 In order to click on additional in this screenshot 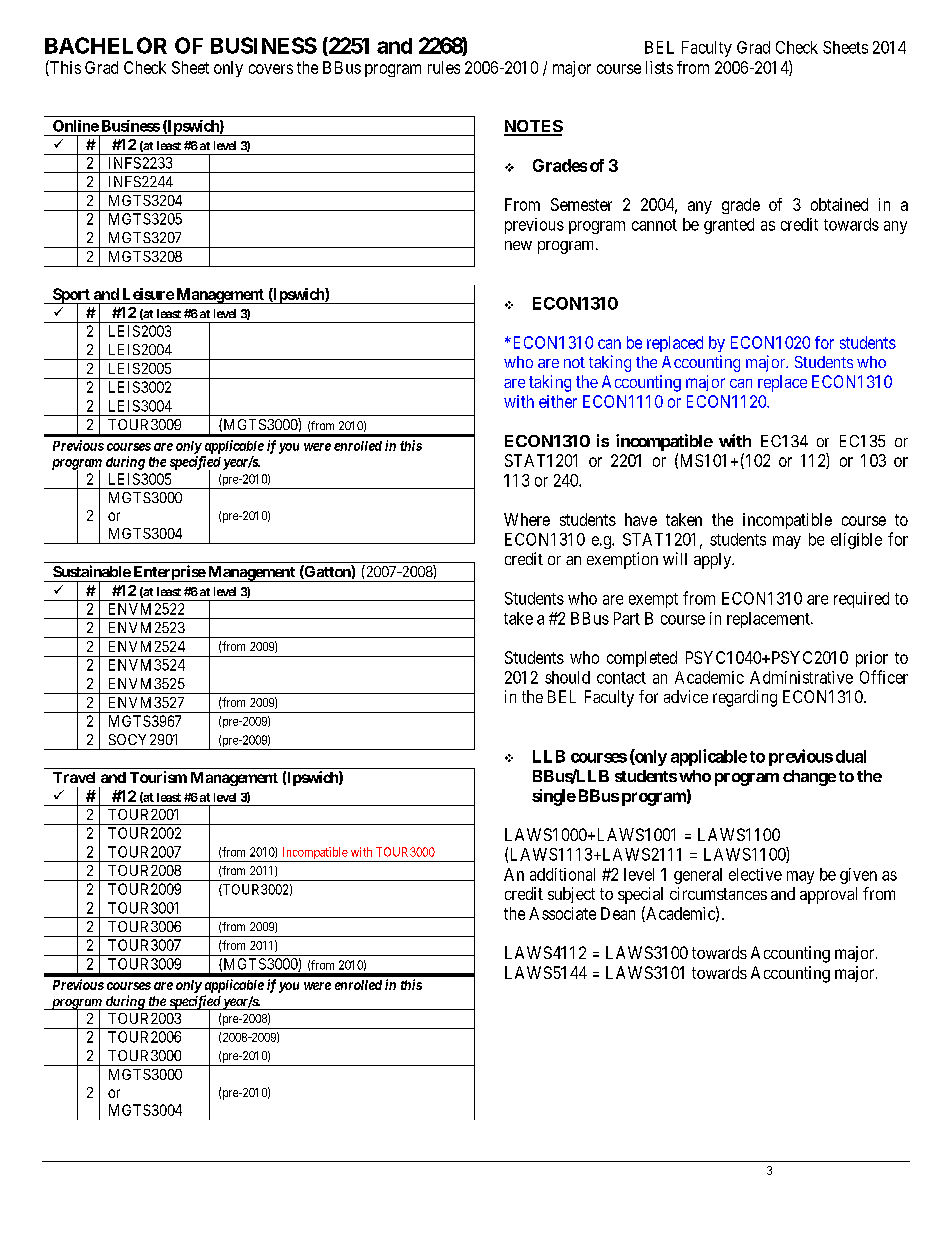, I will do `click(562, 874)`.
